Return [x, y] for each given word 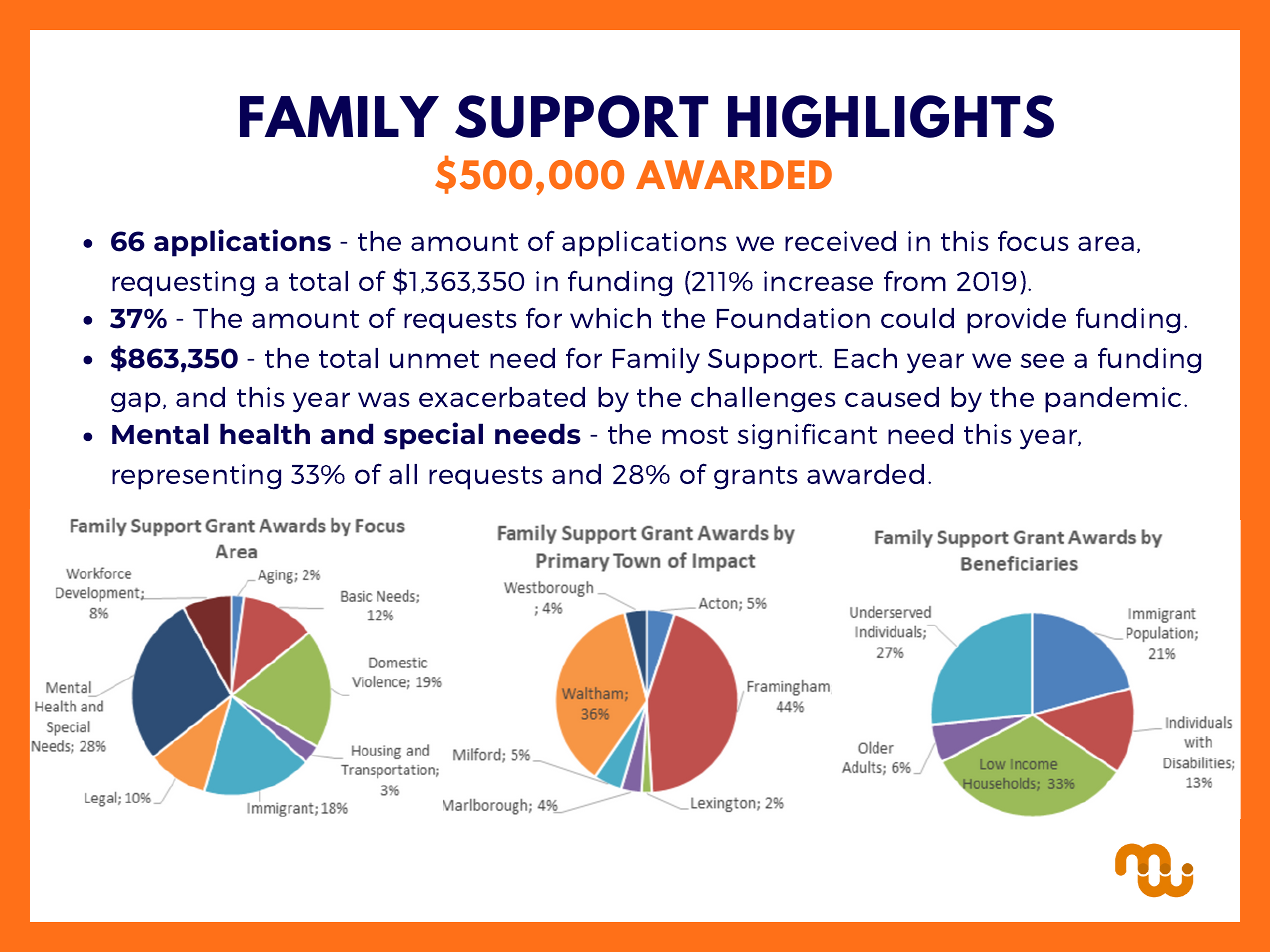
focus [1033, 240]
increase [818, 281]
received [840, 241]
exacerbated [502, 397]
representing [196, 477]
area [1106, 243]
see [1042, 360]
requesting [183, 284]
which [610, 318]
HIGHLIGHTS [891, 116]
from [915, 280]
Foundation [793, 318]
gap [136, 402]
